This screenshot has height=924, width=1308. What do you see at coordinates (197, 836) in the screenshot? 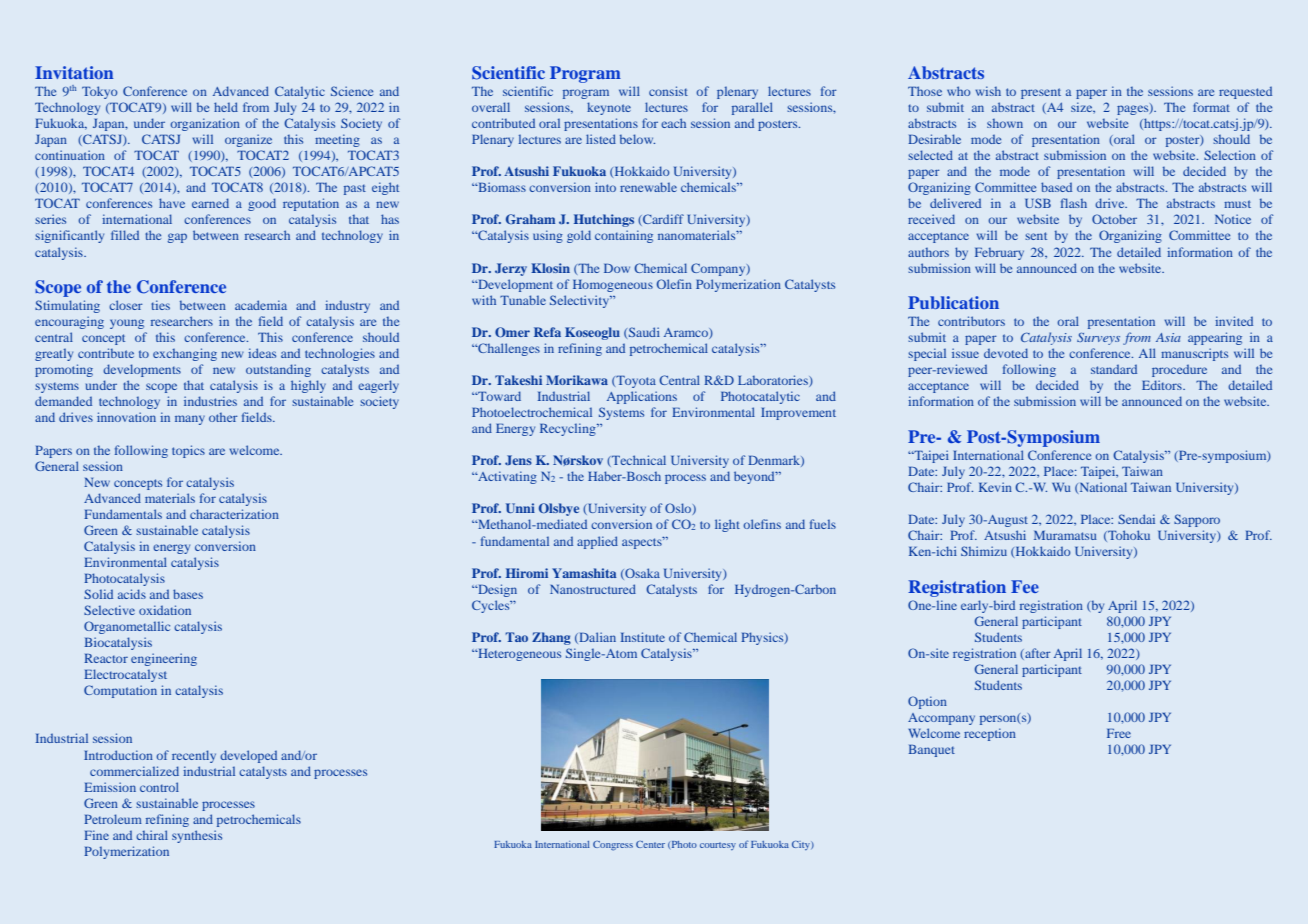
I see `synthesis` at bounding box center [197, 836].
